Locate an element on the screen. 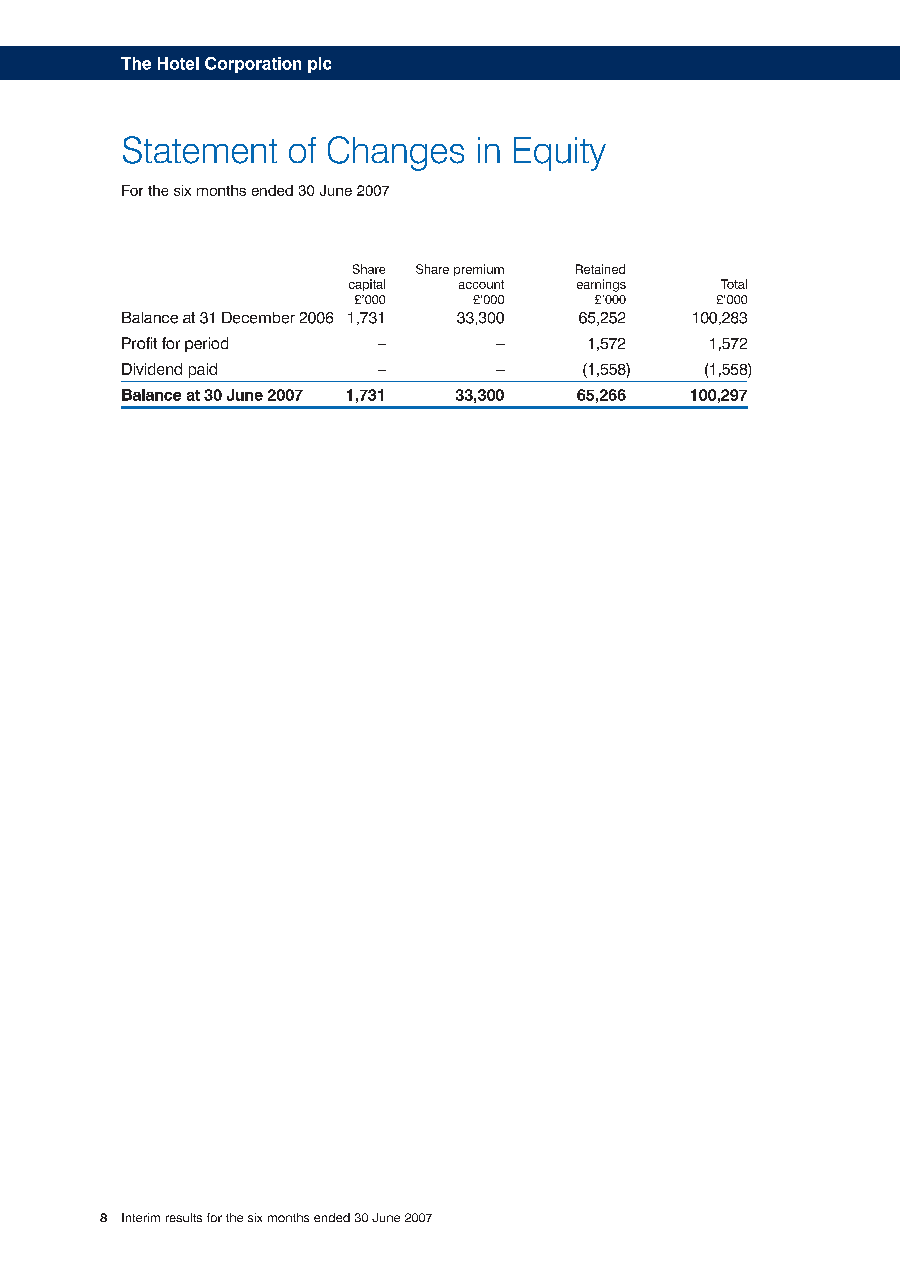 The width and height of the screenshot is (900, 1271). plc is located at coordinates (319, 65).
